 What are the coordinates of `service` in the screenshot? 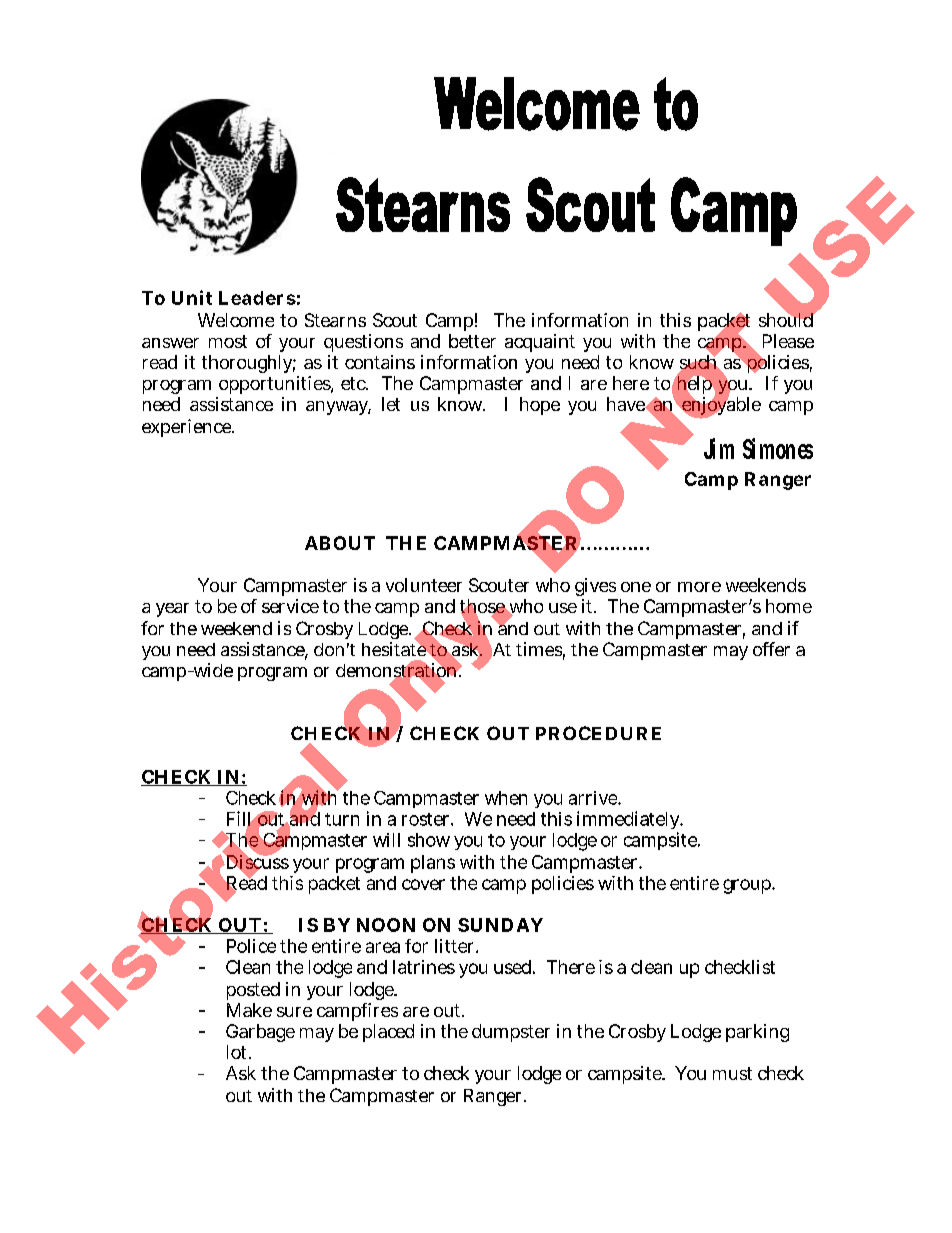 It's located at (290, 606).
